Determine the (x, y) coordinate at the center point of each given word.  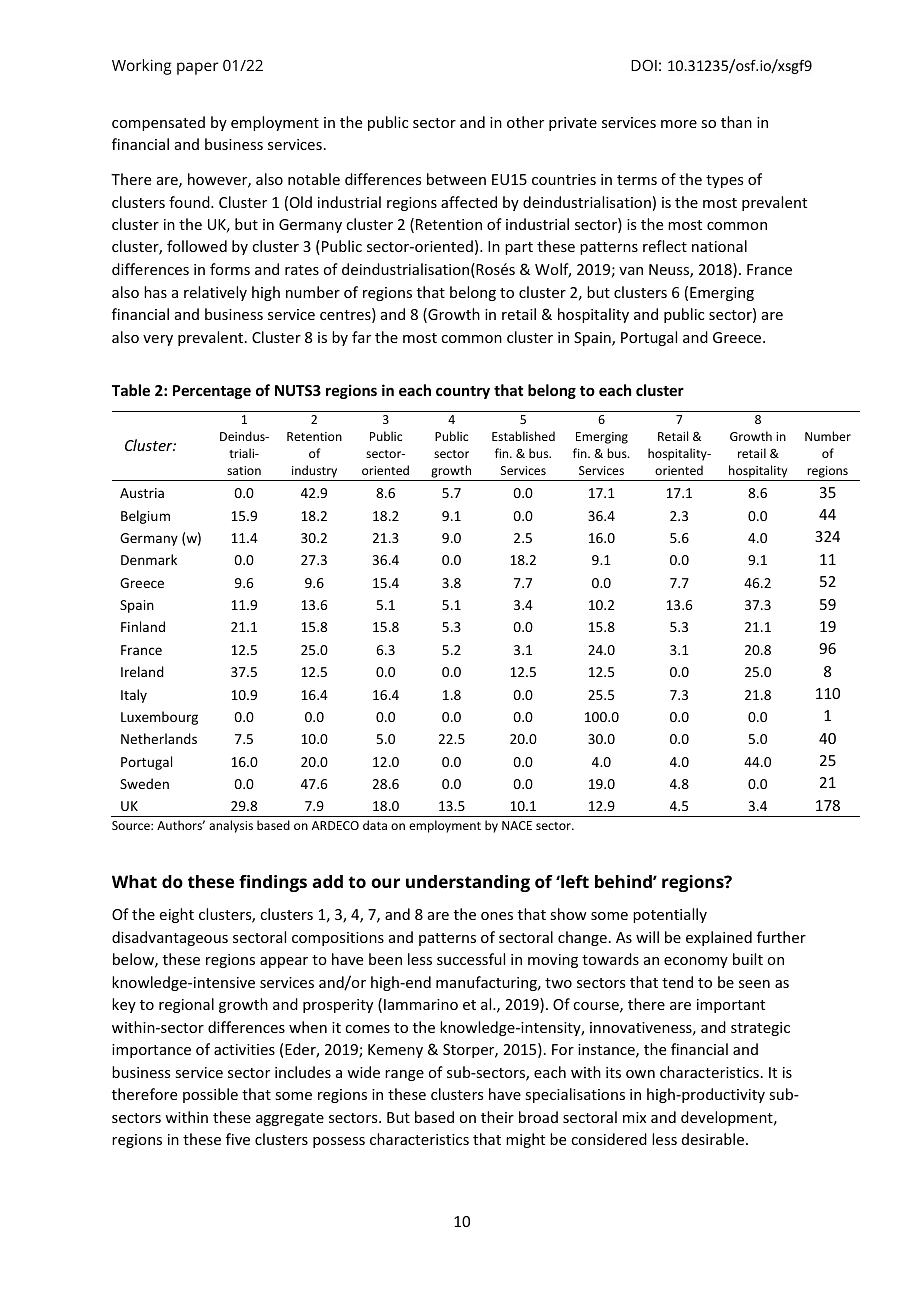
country (463, 392)
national (719, 246)
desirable (713, 1139)
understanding (468, 883)
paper (197, 68)
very (158, 340)
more (679, 124)
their (497, 1117)
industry (315, 473)
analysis (231, 826)
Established (523, 436)
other (525, 122)
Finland (143, 626)
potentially (670, 915)
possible (210, 1095)
